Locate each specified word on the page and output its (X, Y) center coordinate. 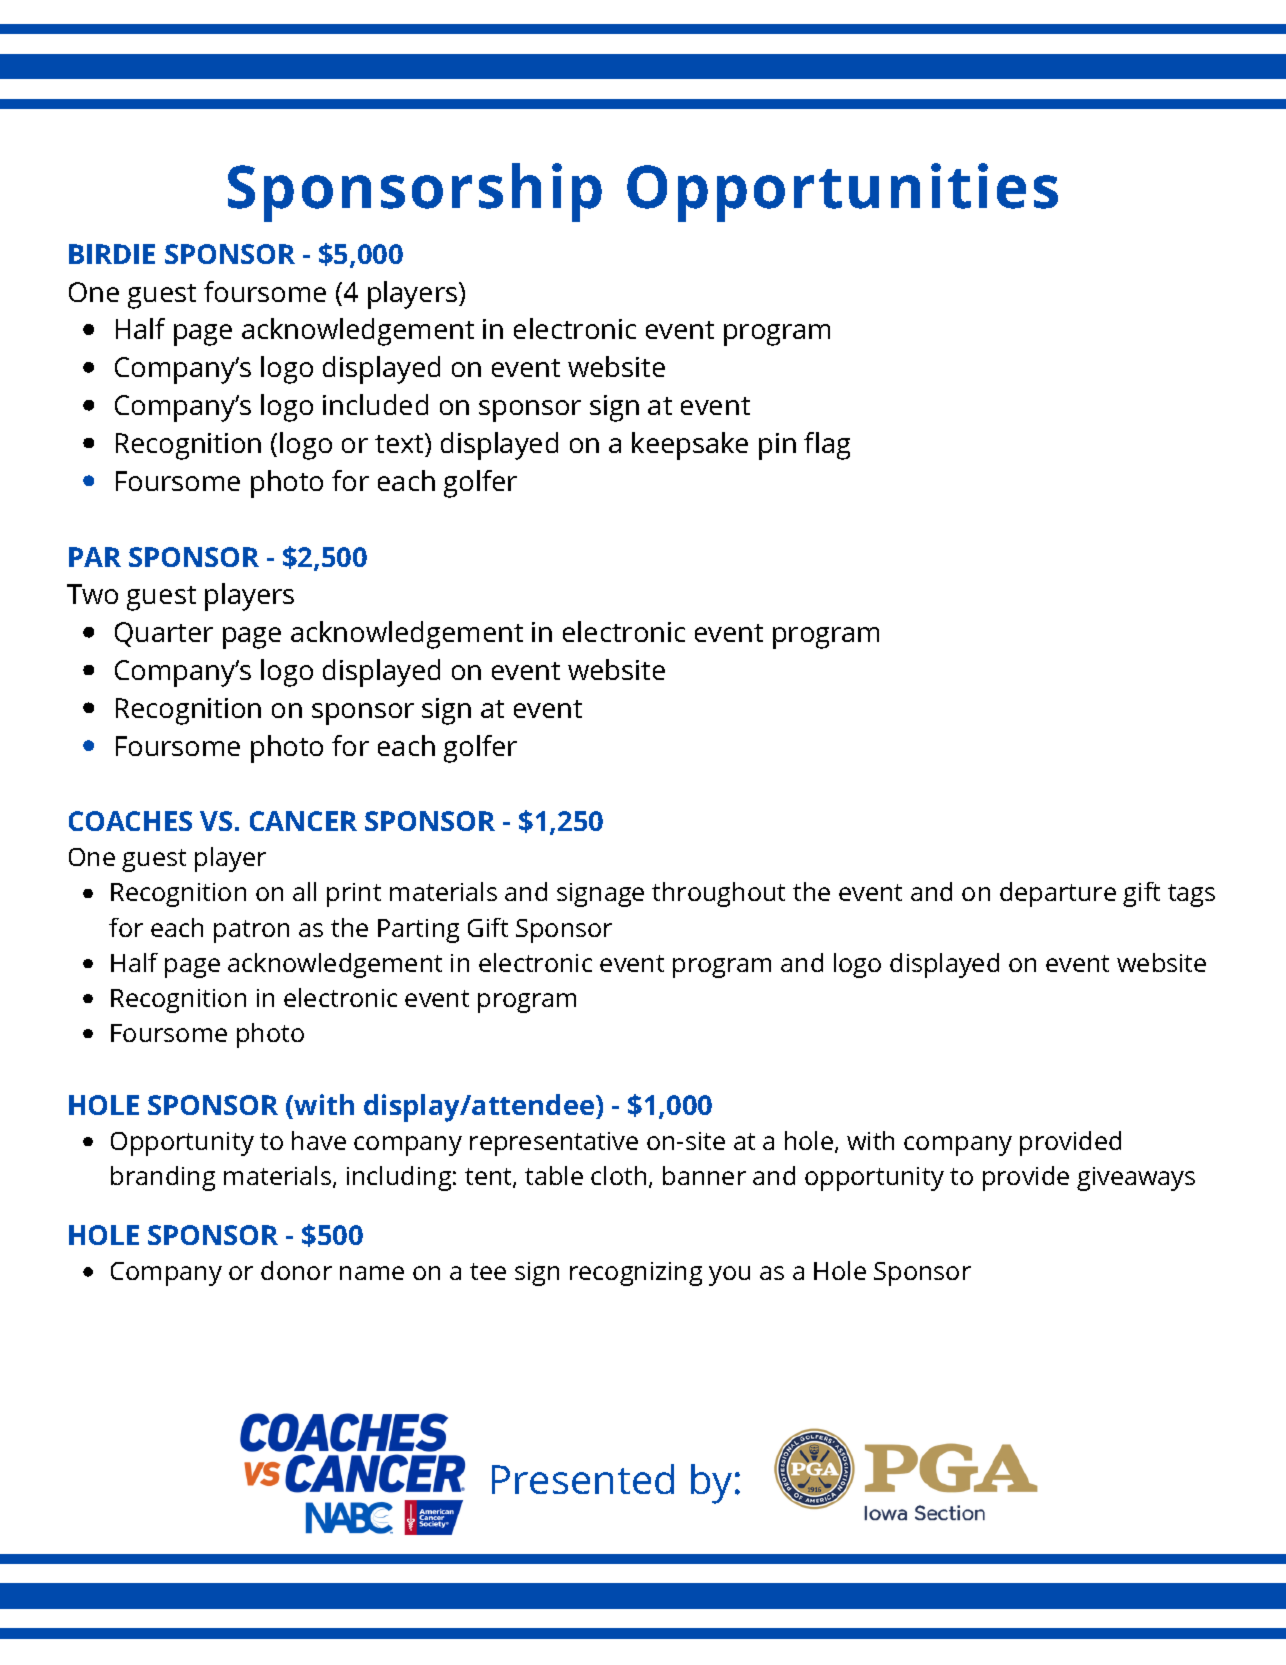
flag (827, 446)
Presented (583, 1479)
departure (1058, 894)
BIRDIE (112, 254)
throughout (718, 894)
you (729, 1276)
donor (296, 1270)
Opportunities (842, 192)
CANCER (303, 821)
